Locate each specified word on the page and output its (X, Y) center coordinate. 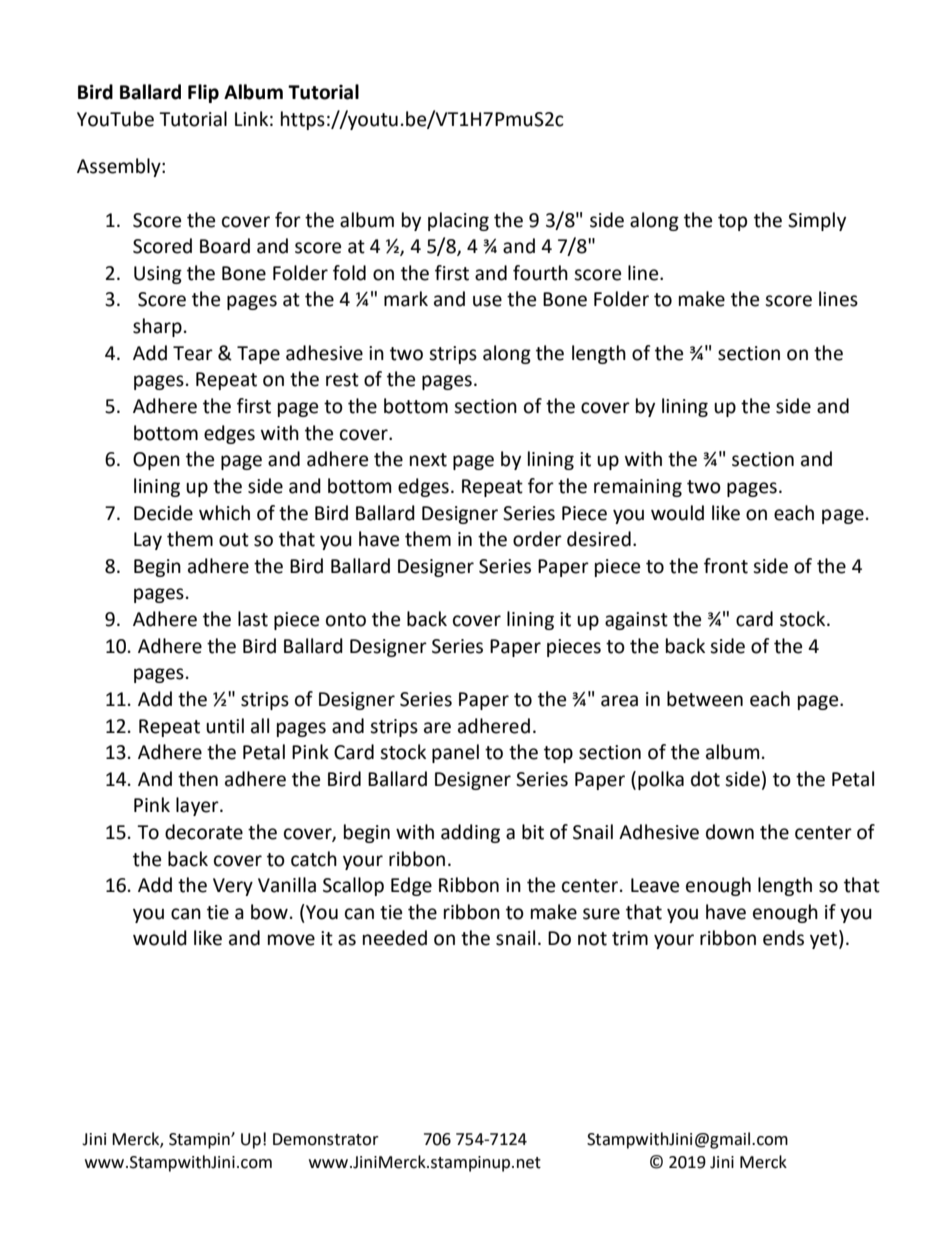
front (726, 566)
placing (458, 221)
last (253, 619)
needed (395, 938)
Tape (258, 355)
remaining (638, 488)
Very (233, 887)
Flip (203, 93)
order (537, 539)
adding (470, 833)
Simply (817, 221)
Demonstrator (326, 1139)
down (730, 832)
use (487, 301)
